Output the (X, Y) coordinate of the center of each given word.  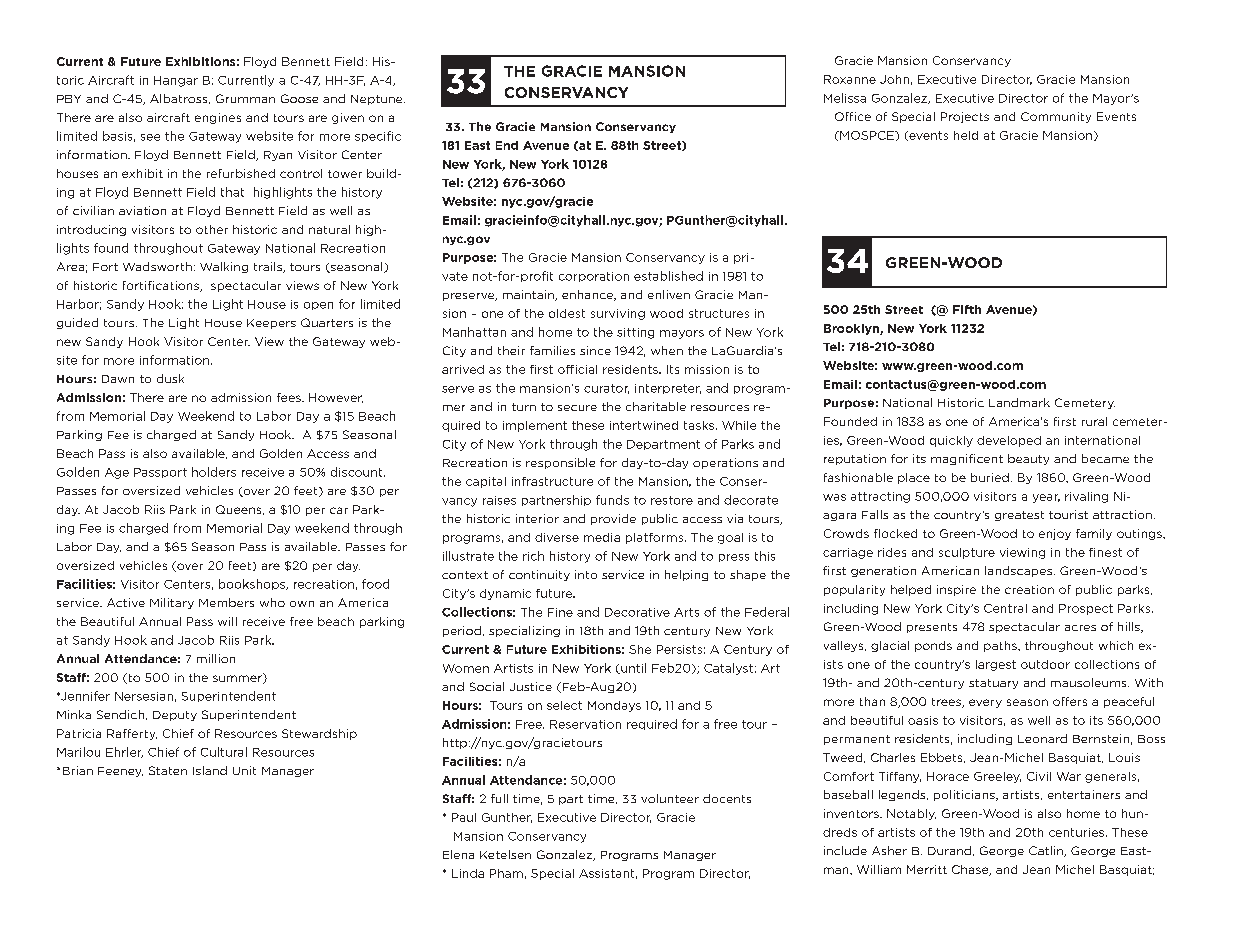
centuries (1076, 832)
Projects (965, 117)
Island (210, 770)
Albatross (180, 99)
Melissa (845, 98)
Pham (506, 873)
